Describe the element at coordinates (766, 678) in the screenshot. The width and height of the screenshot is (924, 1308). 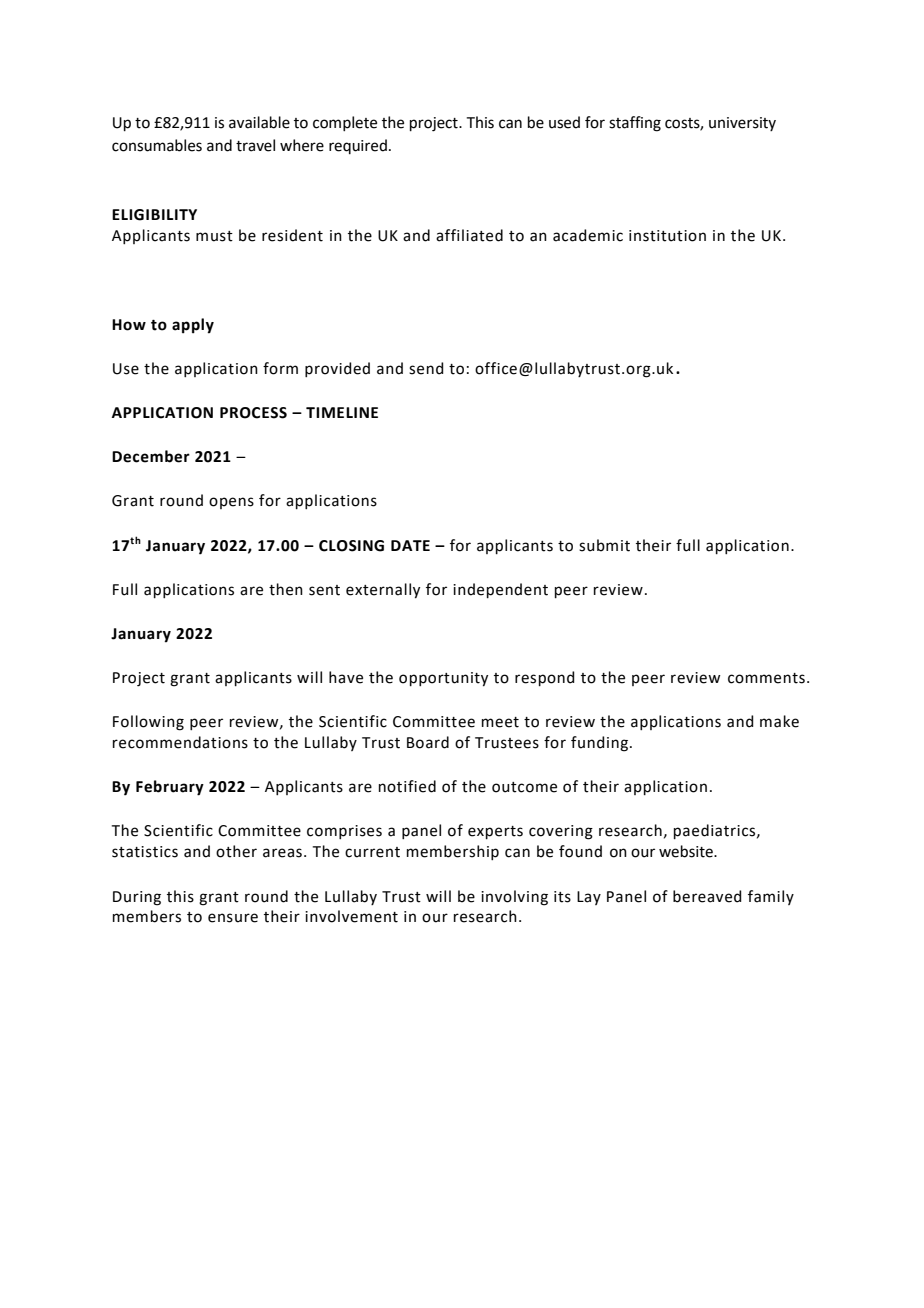
I see `comments` at that location.
